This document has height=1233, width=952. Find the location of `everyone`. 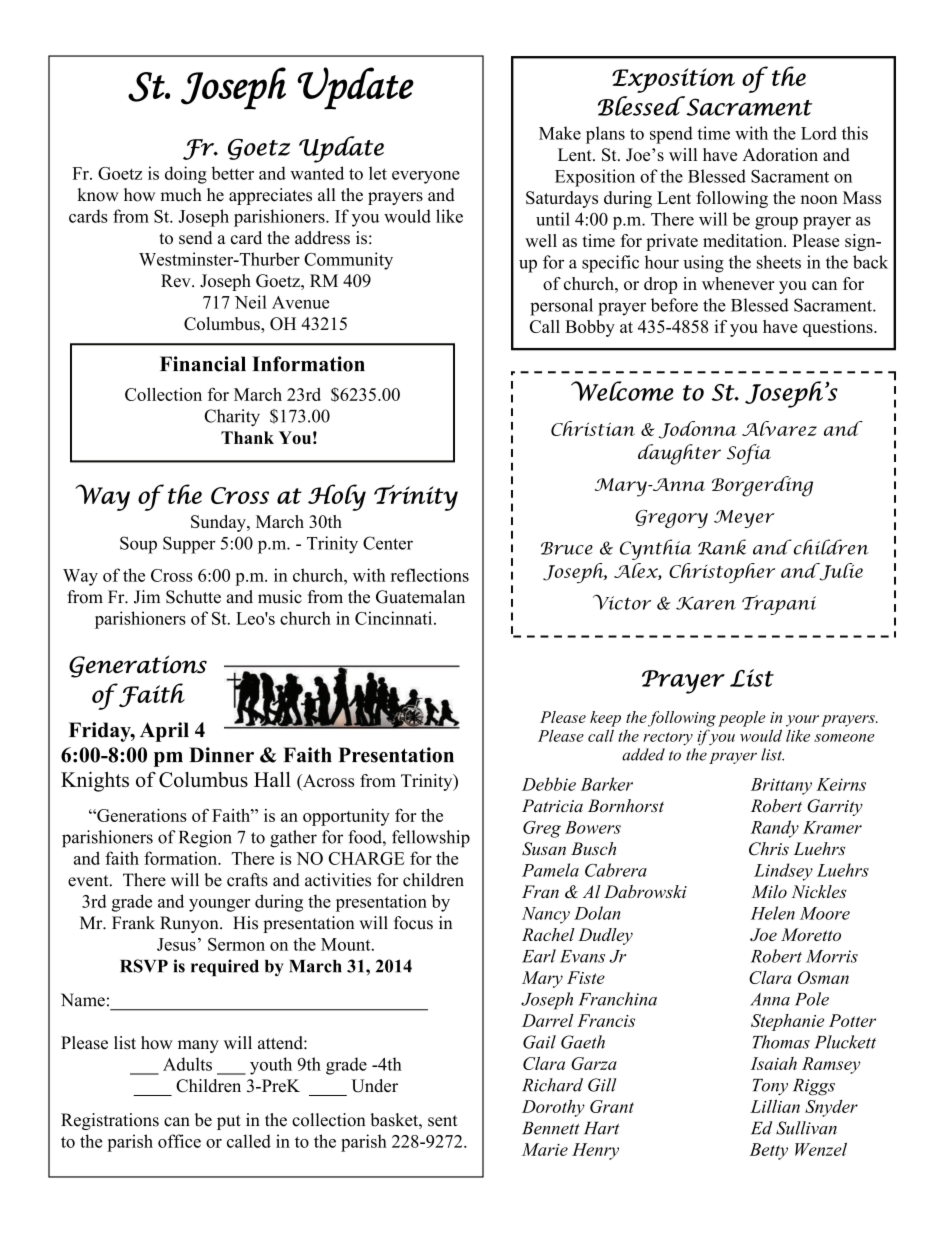

everyone is located at coordinates (426, 177).
